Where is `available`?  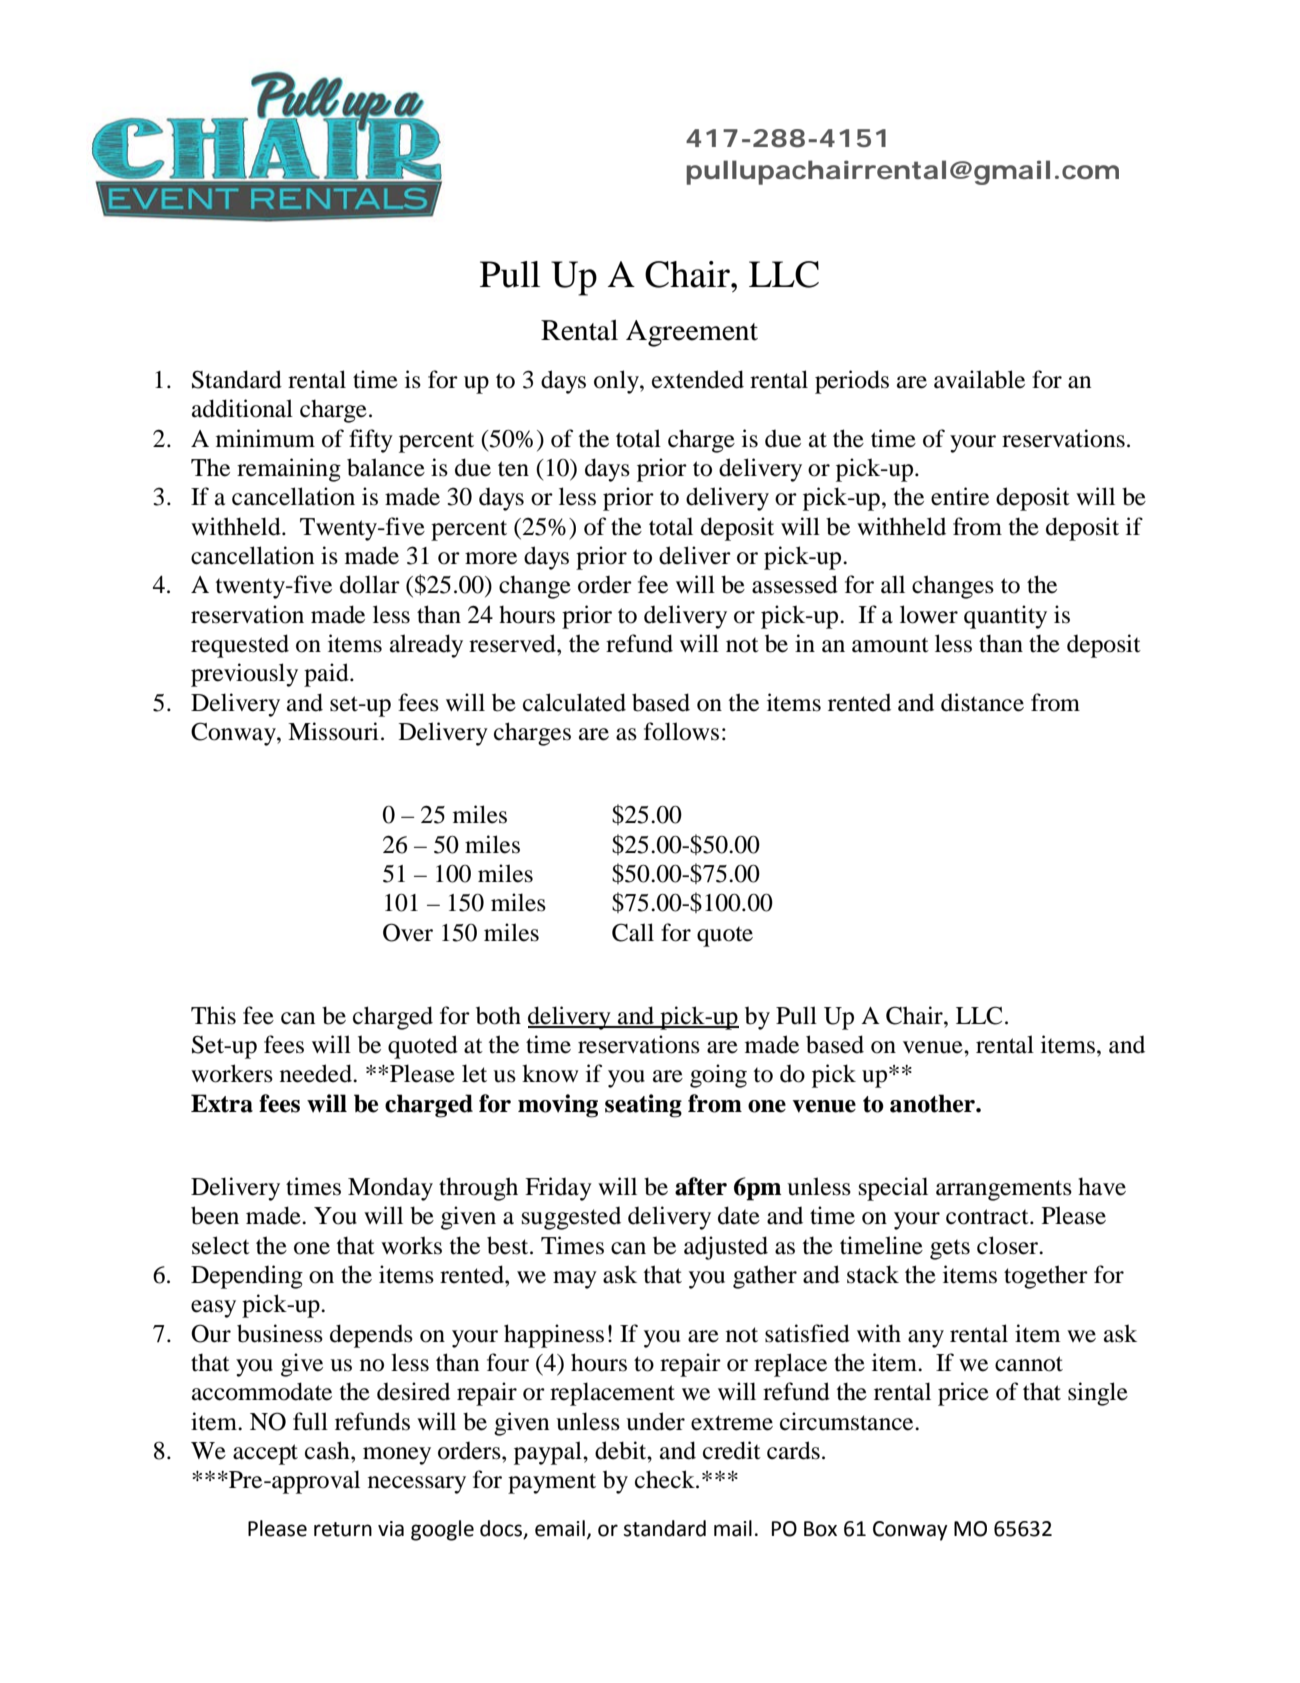
available is located at coordinates (979, 379).
